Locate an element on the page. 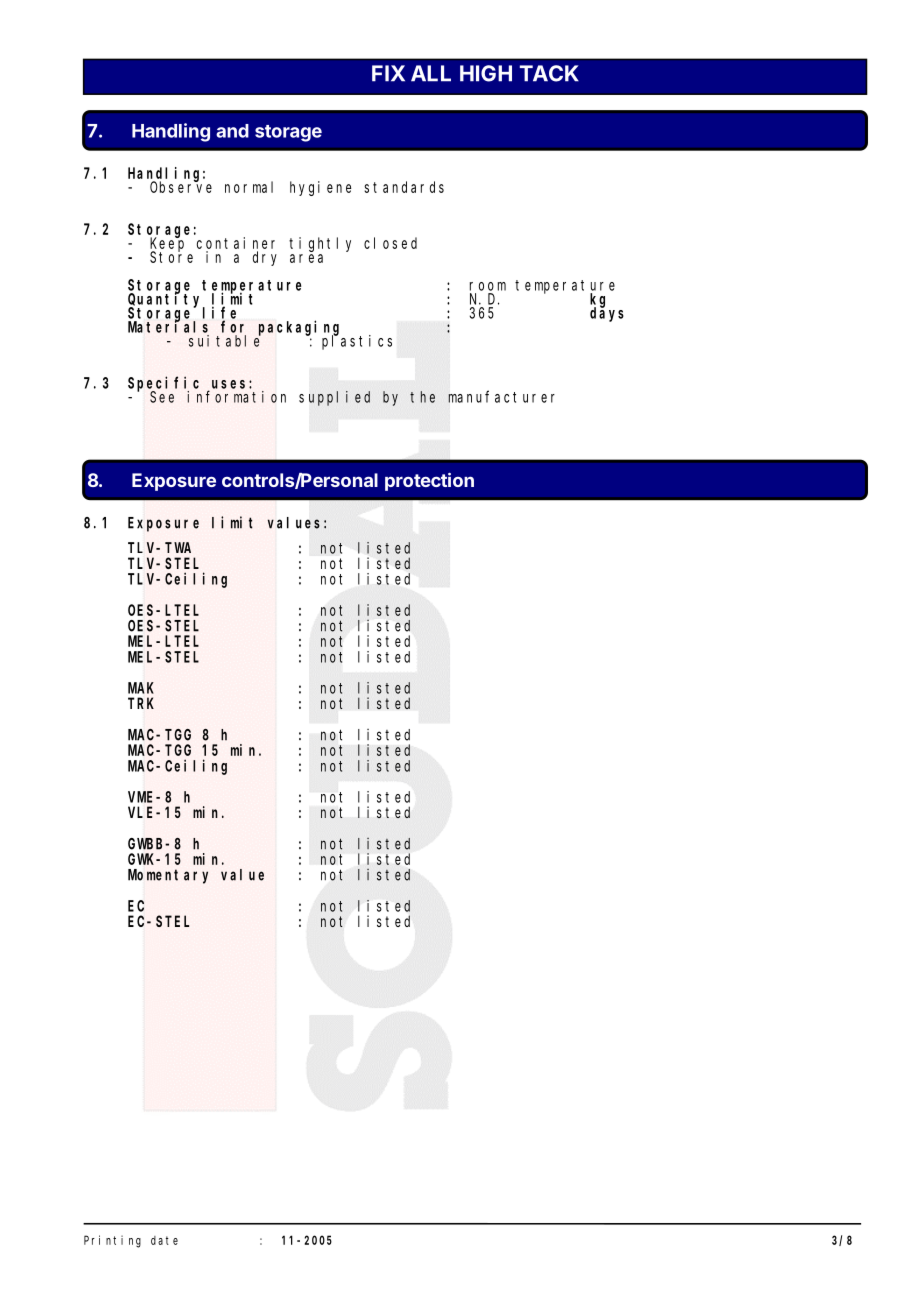 The image size is (924, 1308). MAK is located at coordinates (141, 688).
